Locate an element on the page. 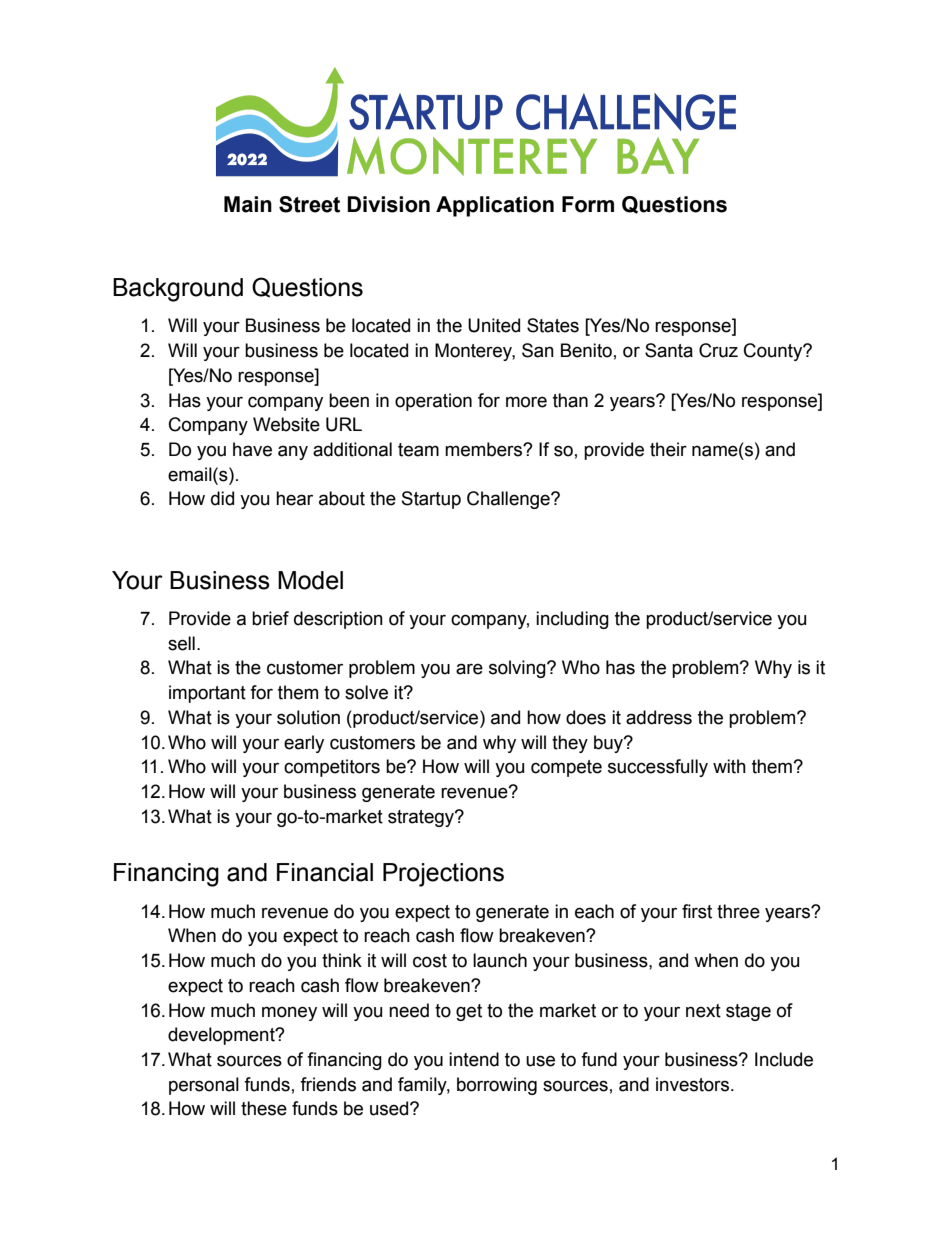 The height and width of the document is (1233, 952). did is located at coordinates (222, 498).
